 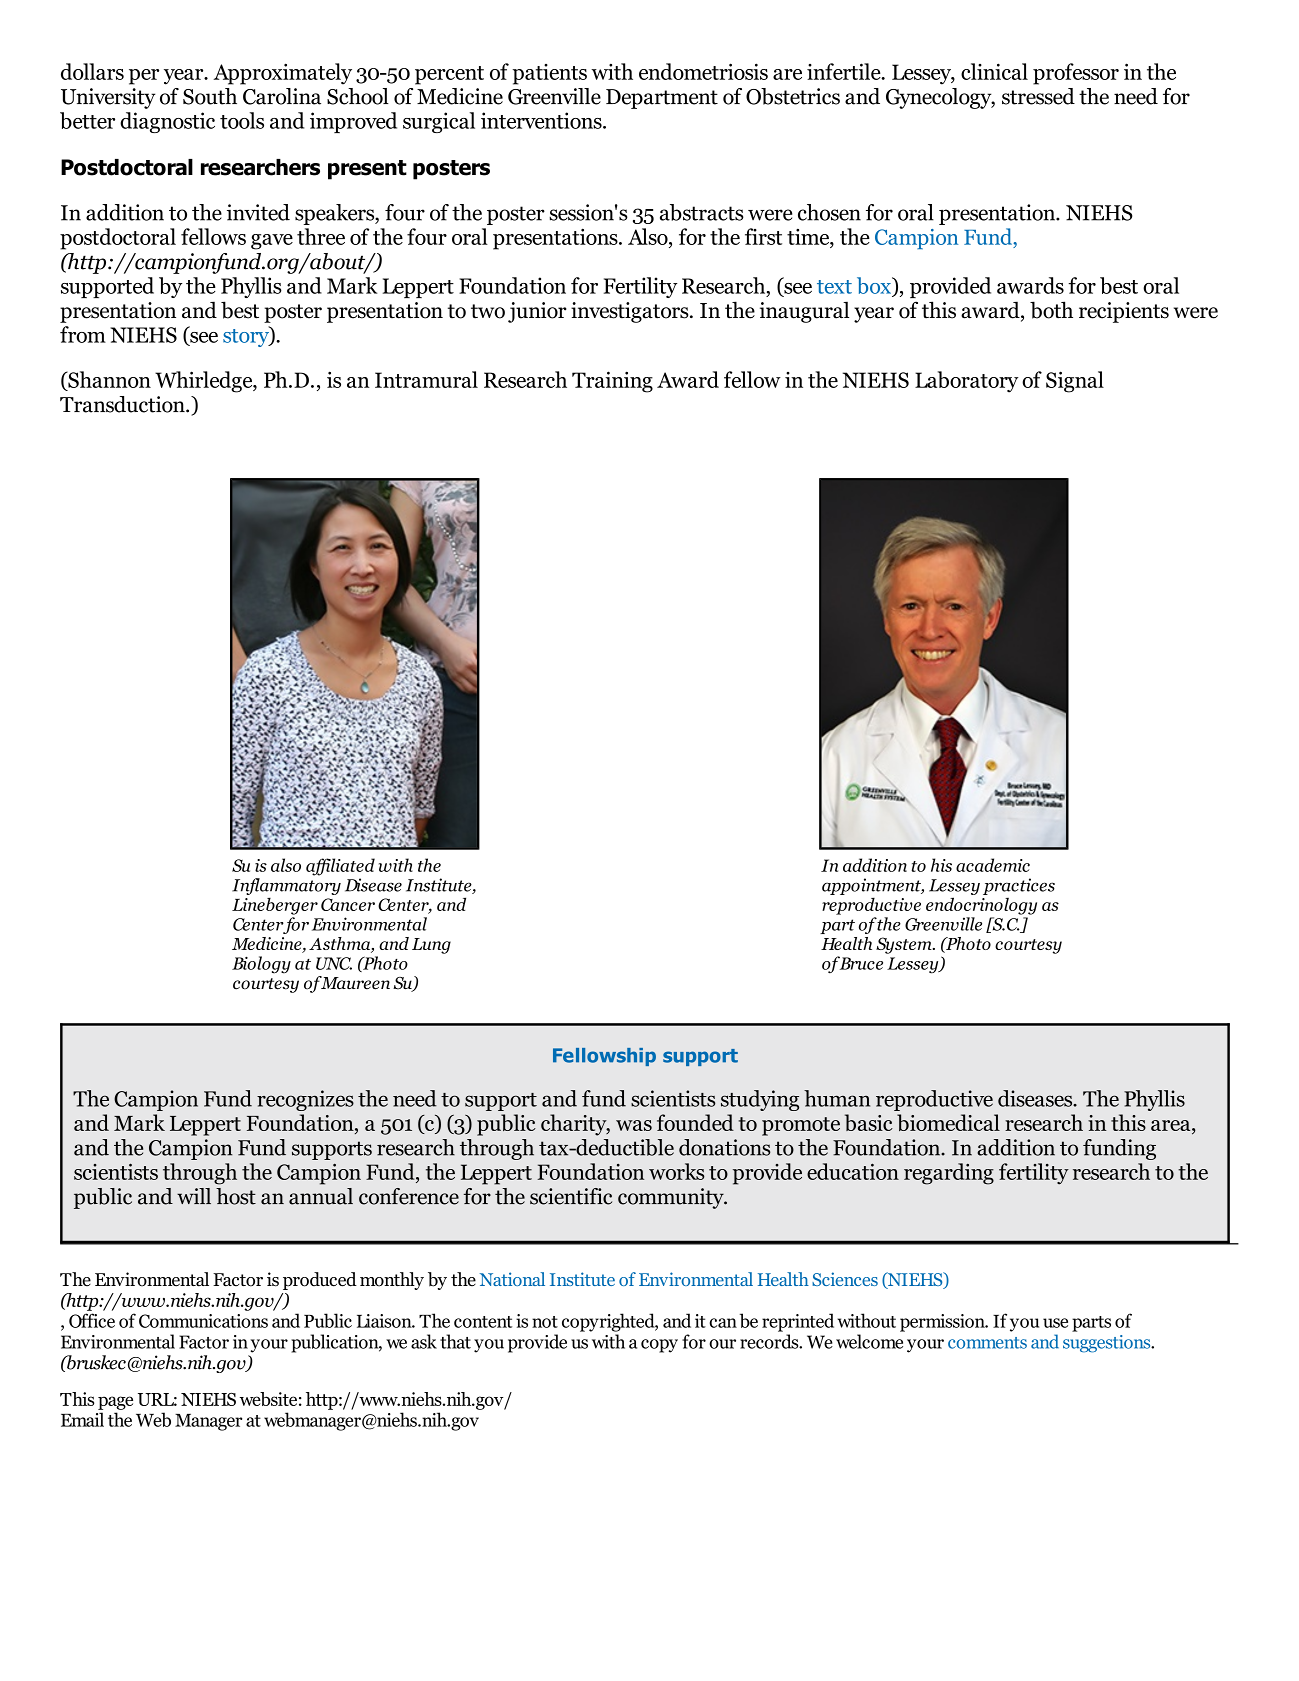 I want to click on endocrinology, so click(x=981, y=906).
